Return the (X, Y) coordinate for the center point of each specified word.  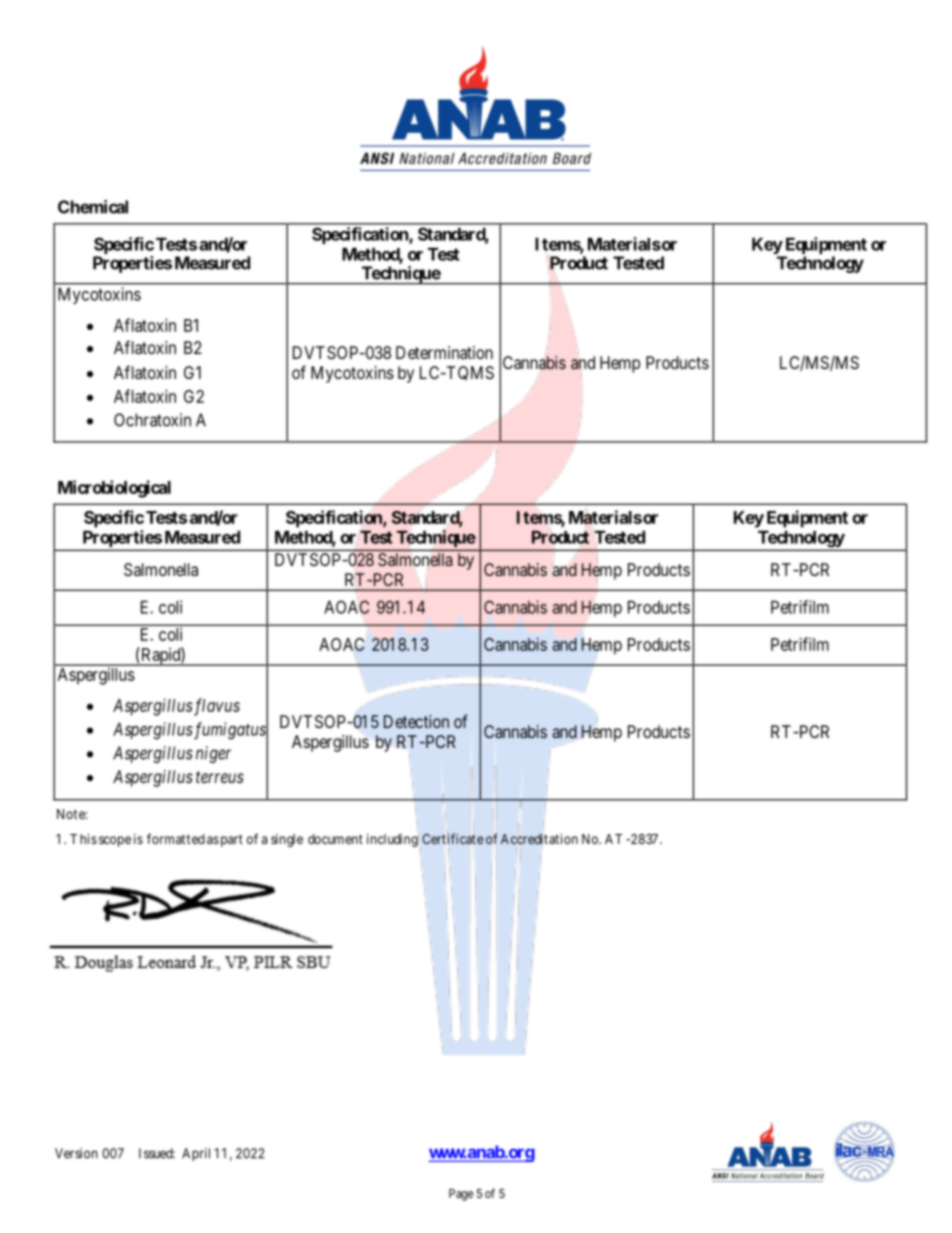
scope (115, 841)
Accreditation (539, 839)
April (196, 1154)
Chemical (93, 207)
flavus (216, 707)
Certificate (452, 838)
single (287, 840)
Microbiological (114, 489)
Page (461, 1195)
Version (76, 1153)
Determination (444, 352)
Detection (416, 721)
